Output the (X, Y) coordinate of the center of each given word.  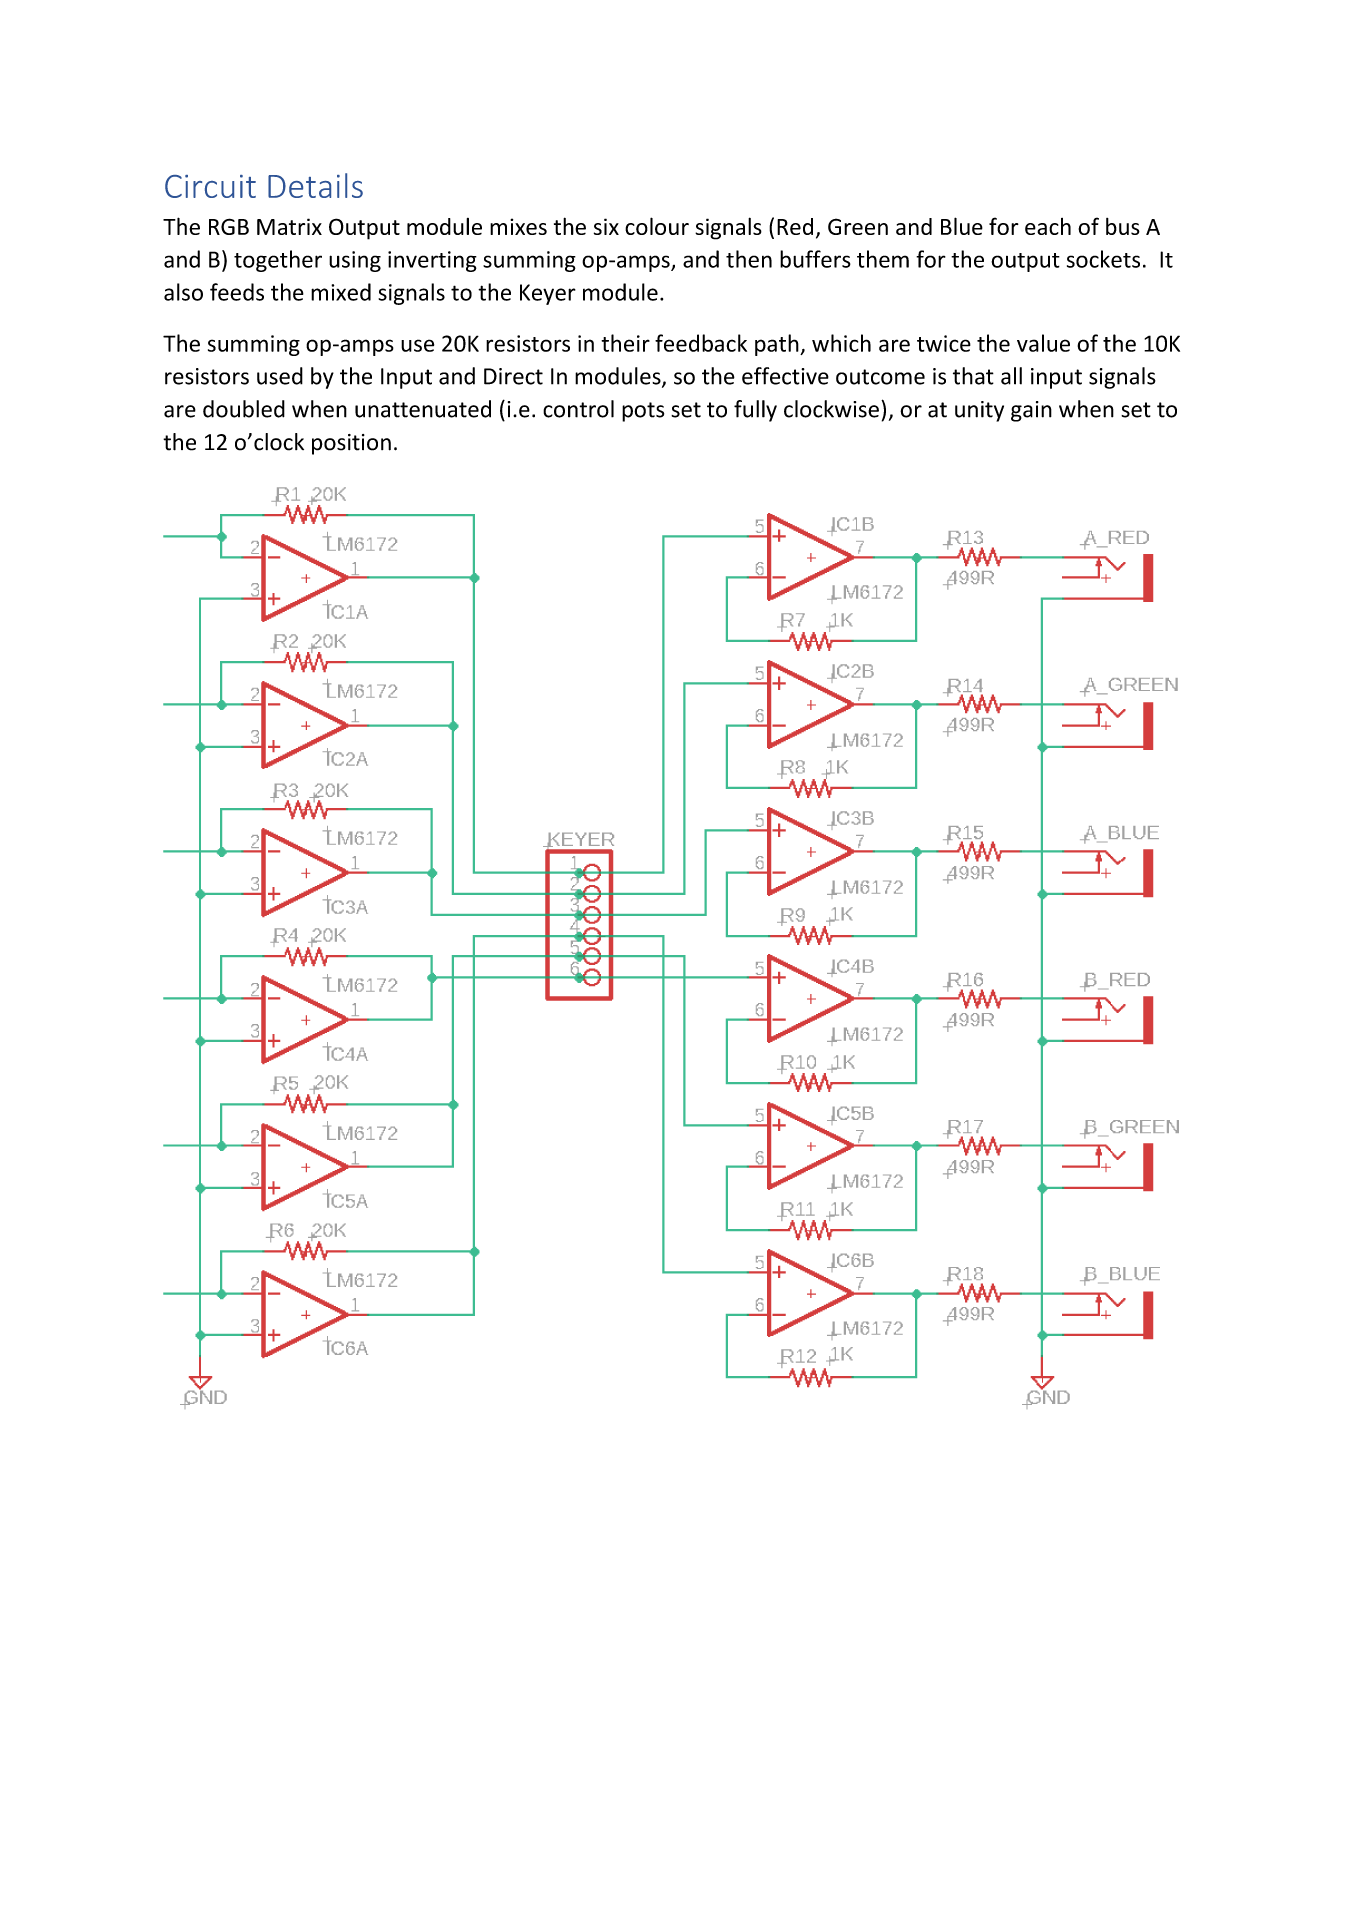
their (625, 343)
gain (1031, 411)
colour (657, 226)
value (1043, 343)
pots (643, 412)
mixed (341, 292)
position (351, 444)
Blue (962, 226)
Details (315, 185)
